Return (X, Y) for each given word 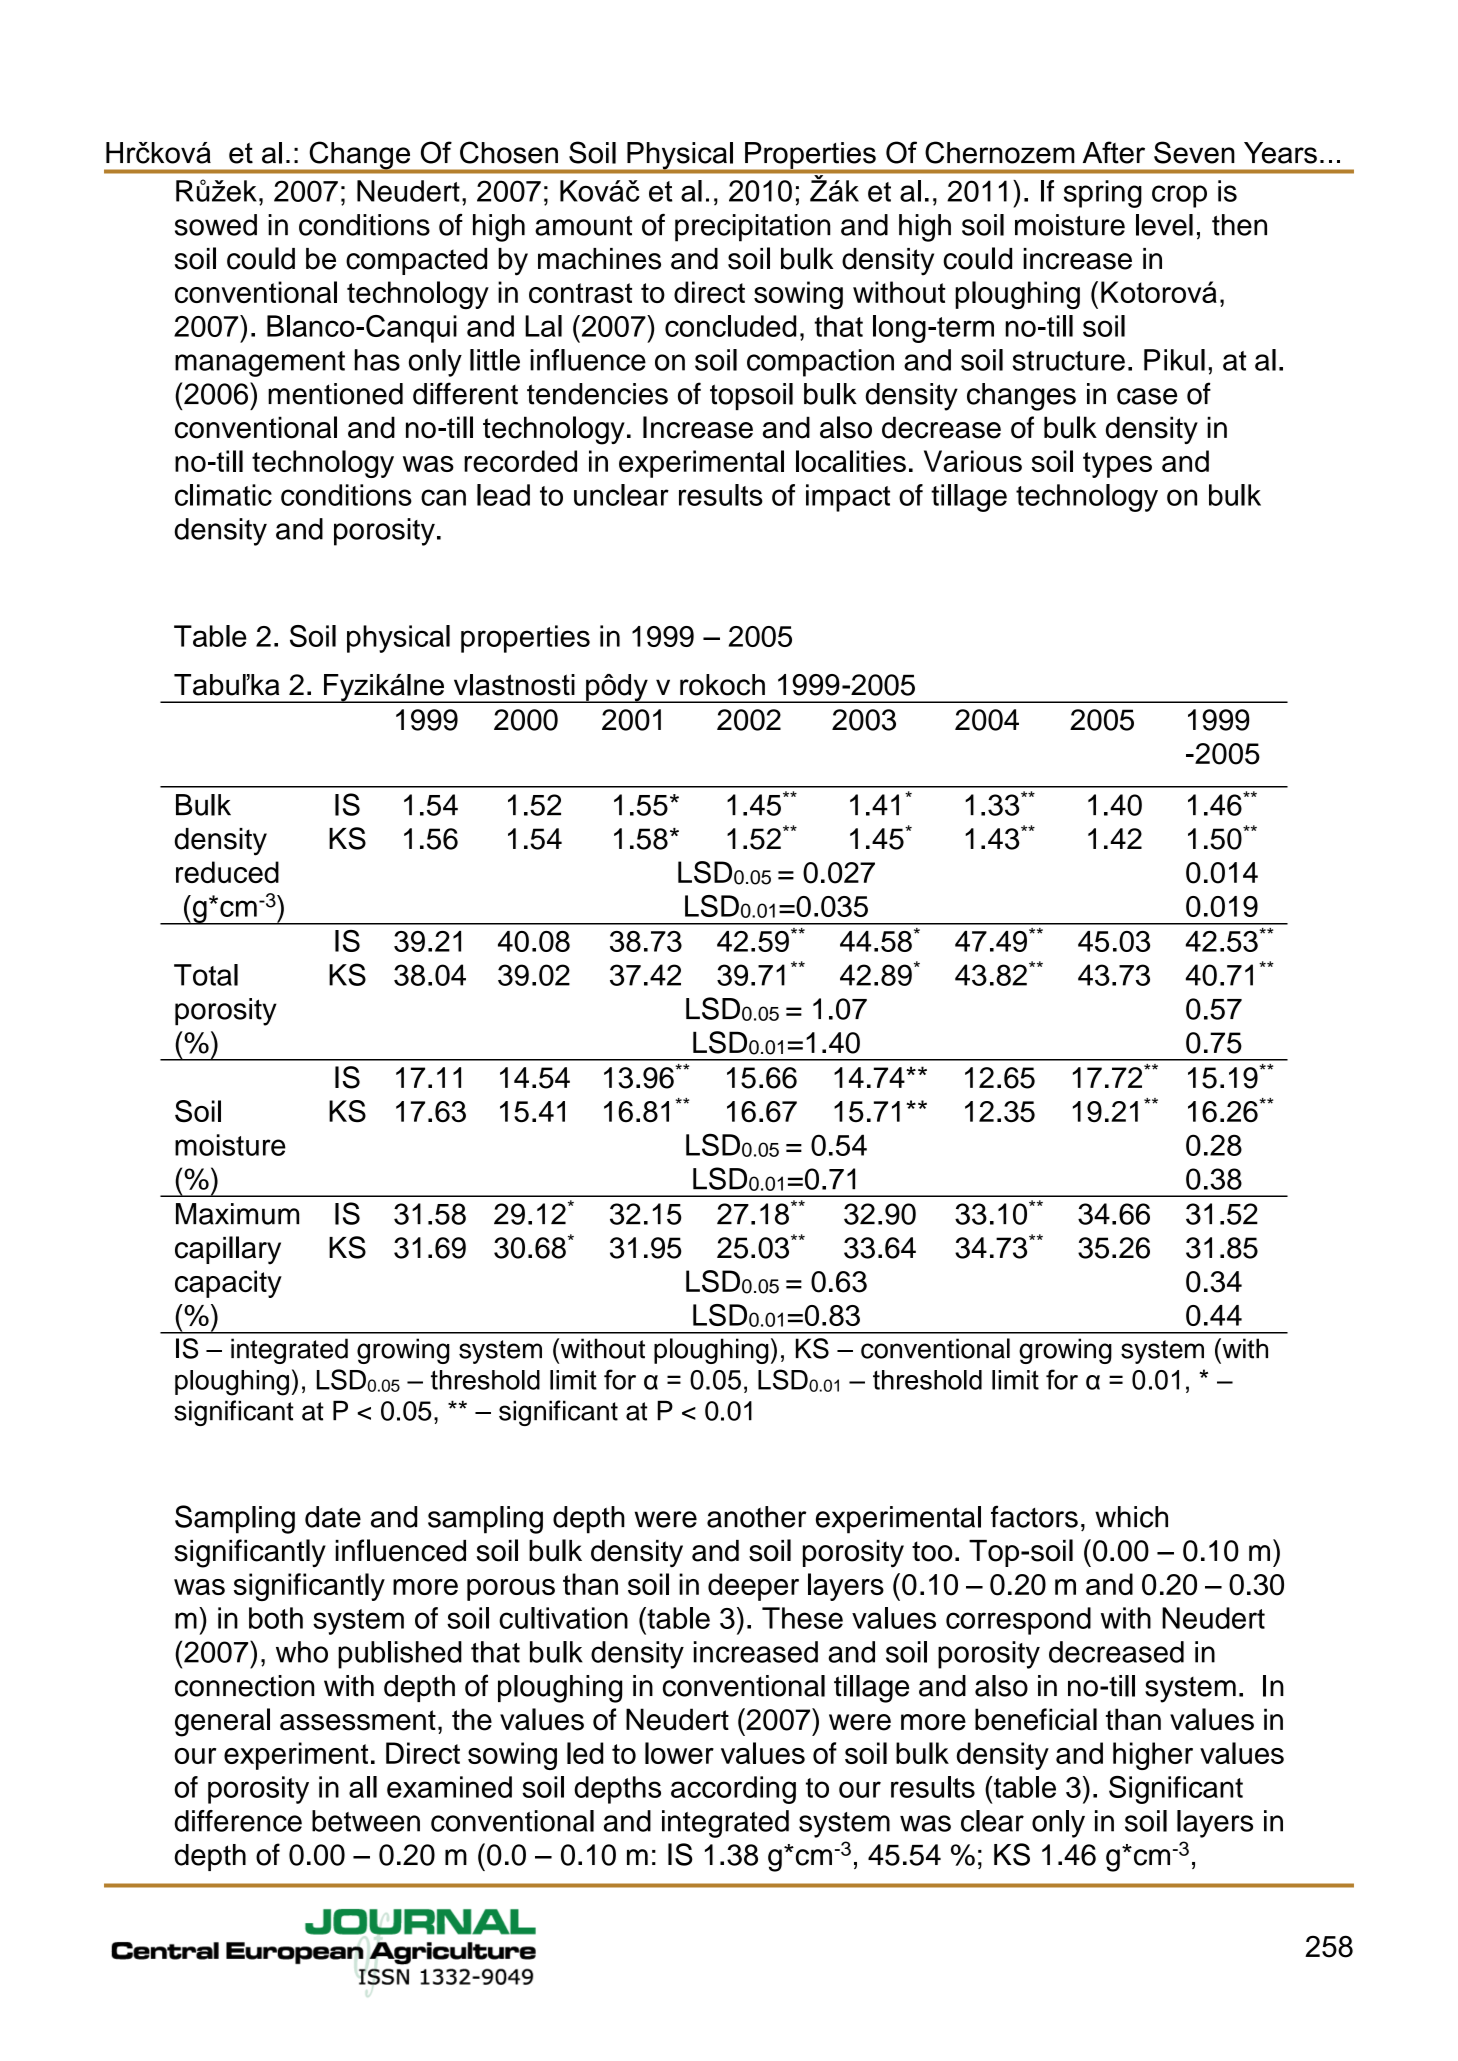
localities (851, 461)
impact (848, 498)
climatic (223, 495)
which (1131, 1517)
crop (1179, 196)
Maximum (237, 1214)
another (756, 1517)
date (333, 1517)
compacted (416, 261)
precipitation (752, 228)
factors (1034, 1516)
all (363, 1787)
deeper (753, 1587)
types (1117, 465)
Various (973, 461)
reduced (227, 872)
